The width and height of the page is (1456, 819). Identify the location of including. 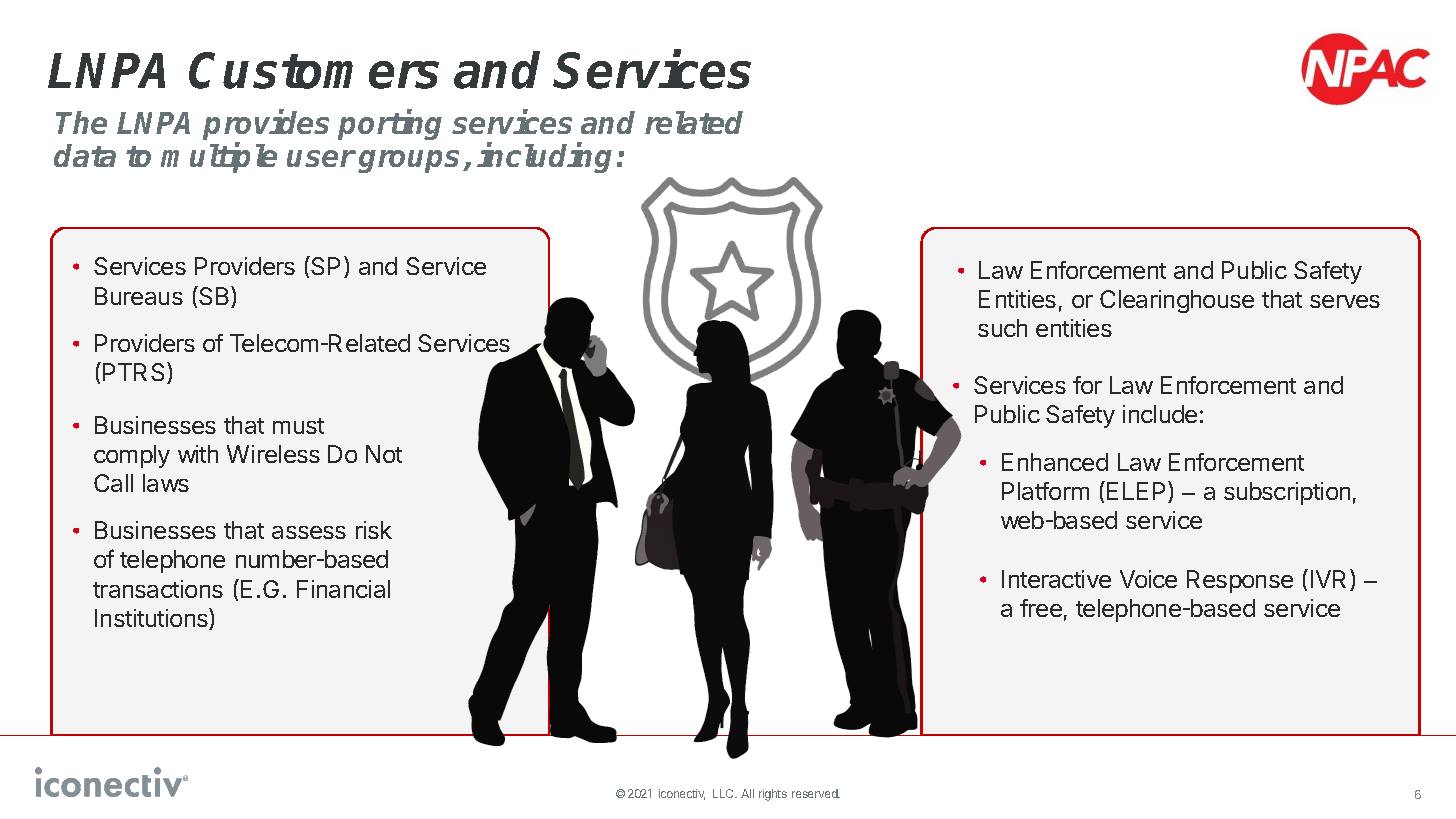
(544, 158).
